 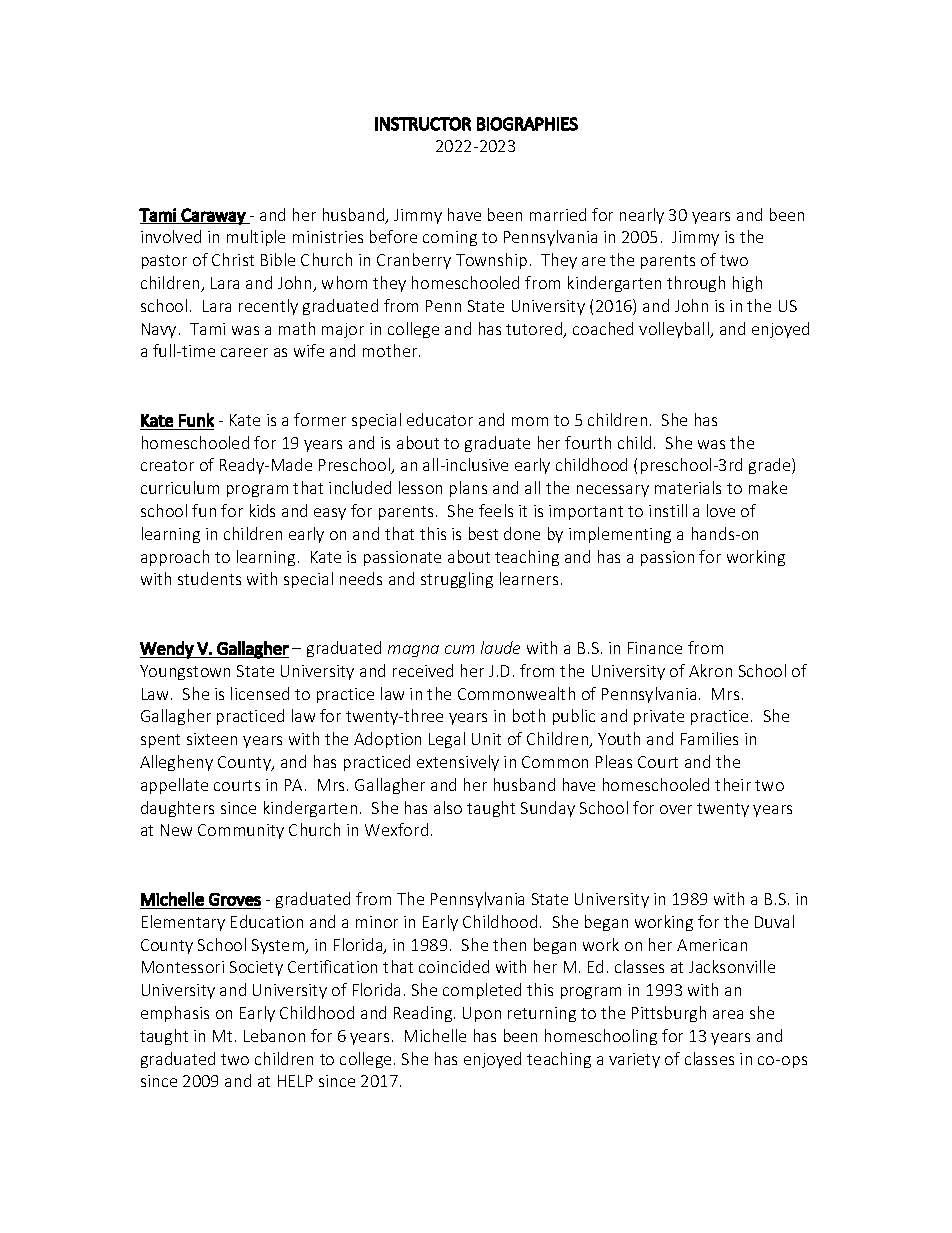 What do you see at coordinates (196, 420) in the screenshot?
I see `Funk` at bounding box center [196, 420].
